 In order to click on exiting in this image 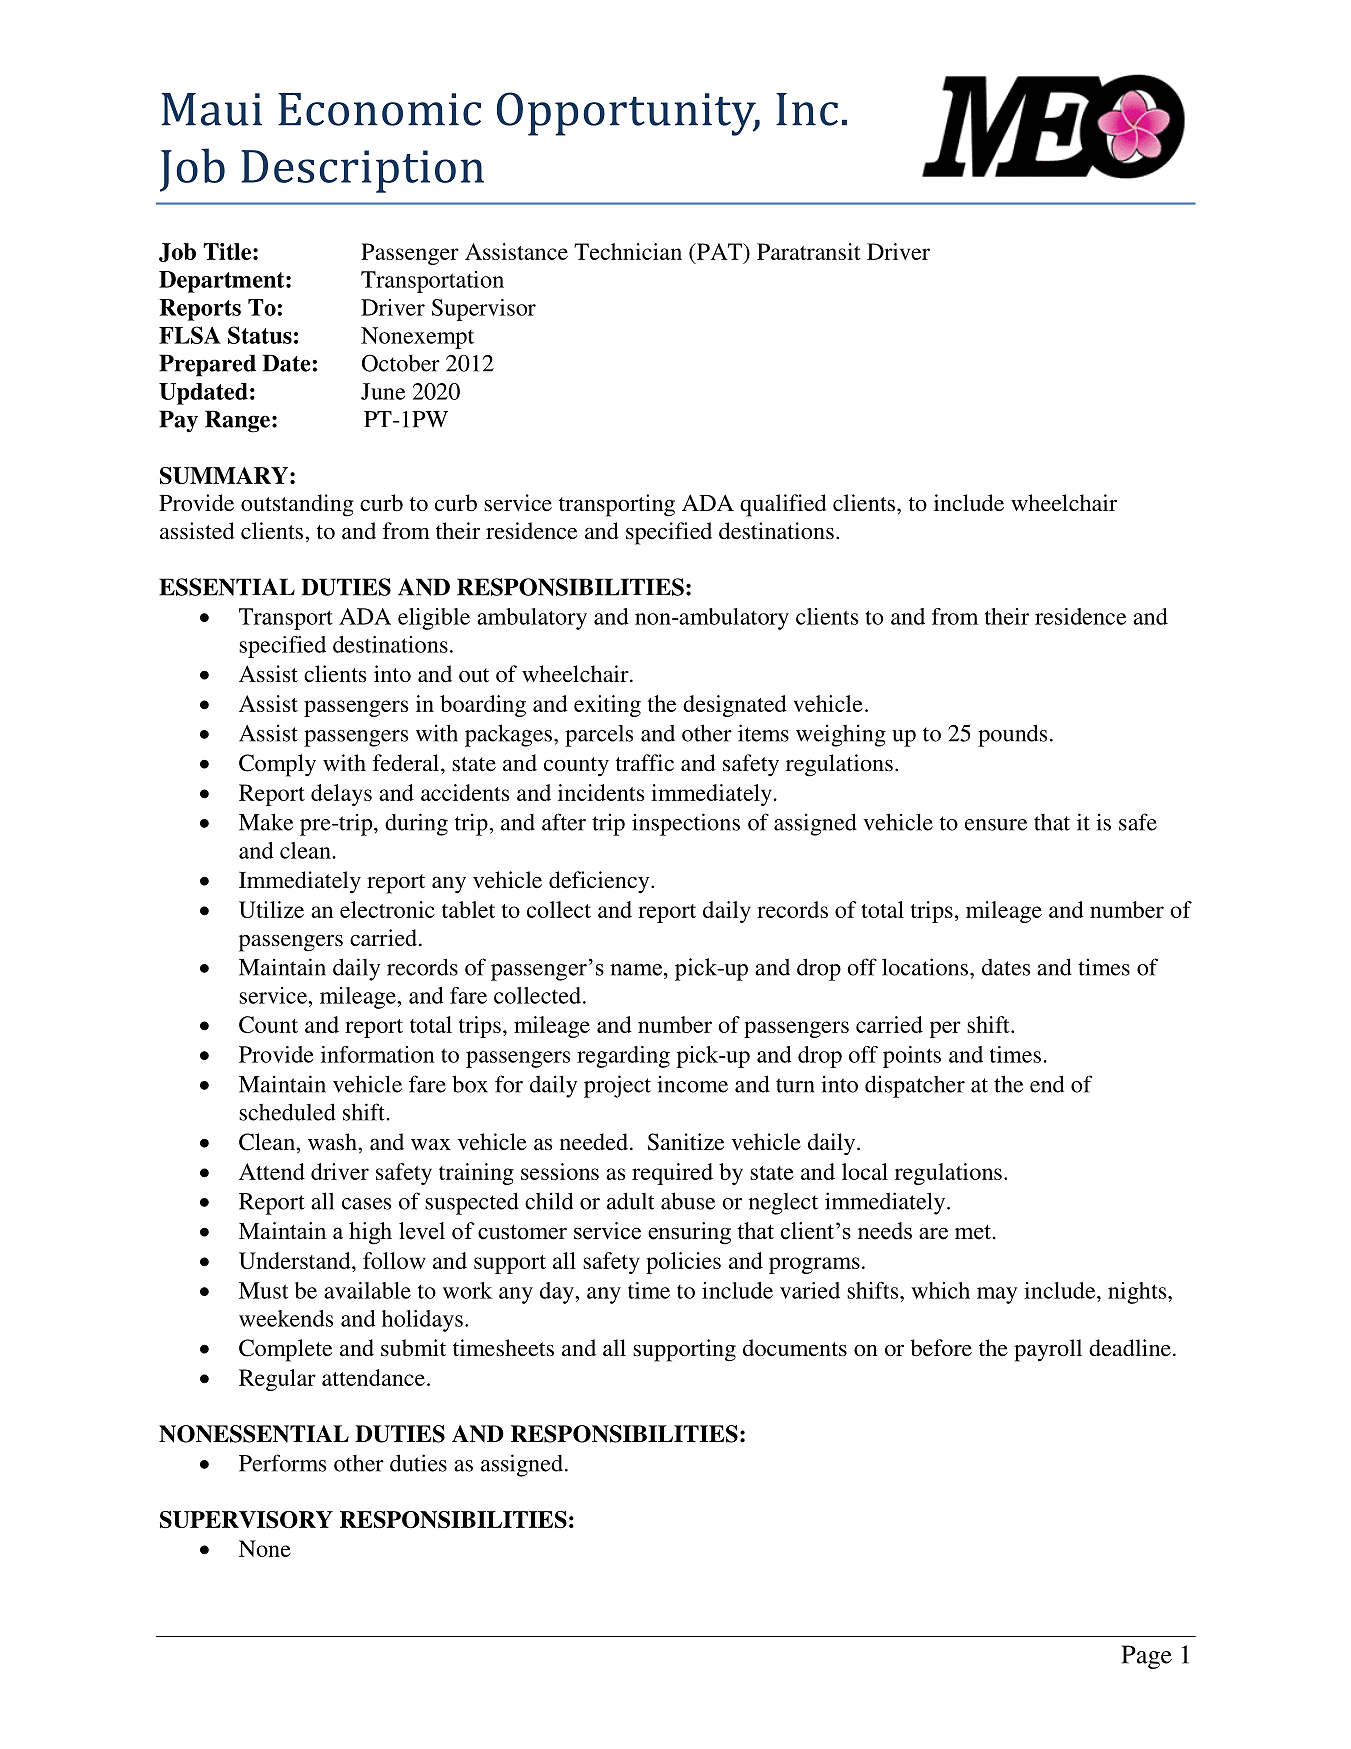, I will do `click(607, 706)`.
